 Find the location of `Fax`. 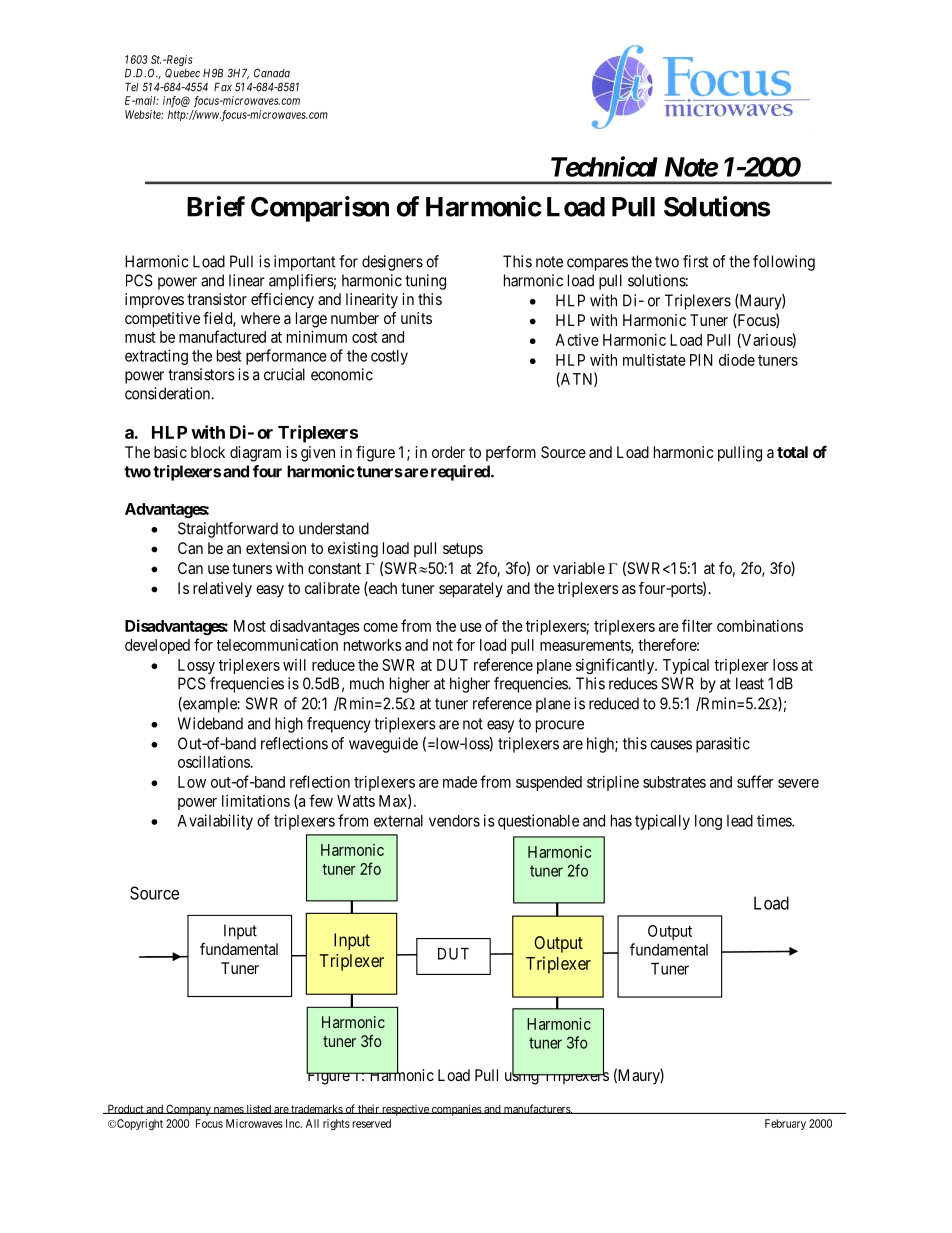

Fax is located at coordinates (223, 87).
